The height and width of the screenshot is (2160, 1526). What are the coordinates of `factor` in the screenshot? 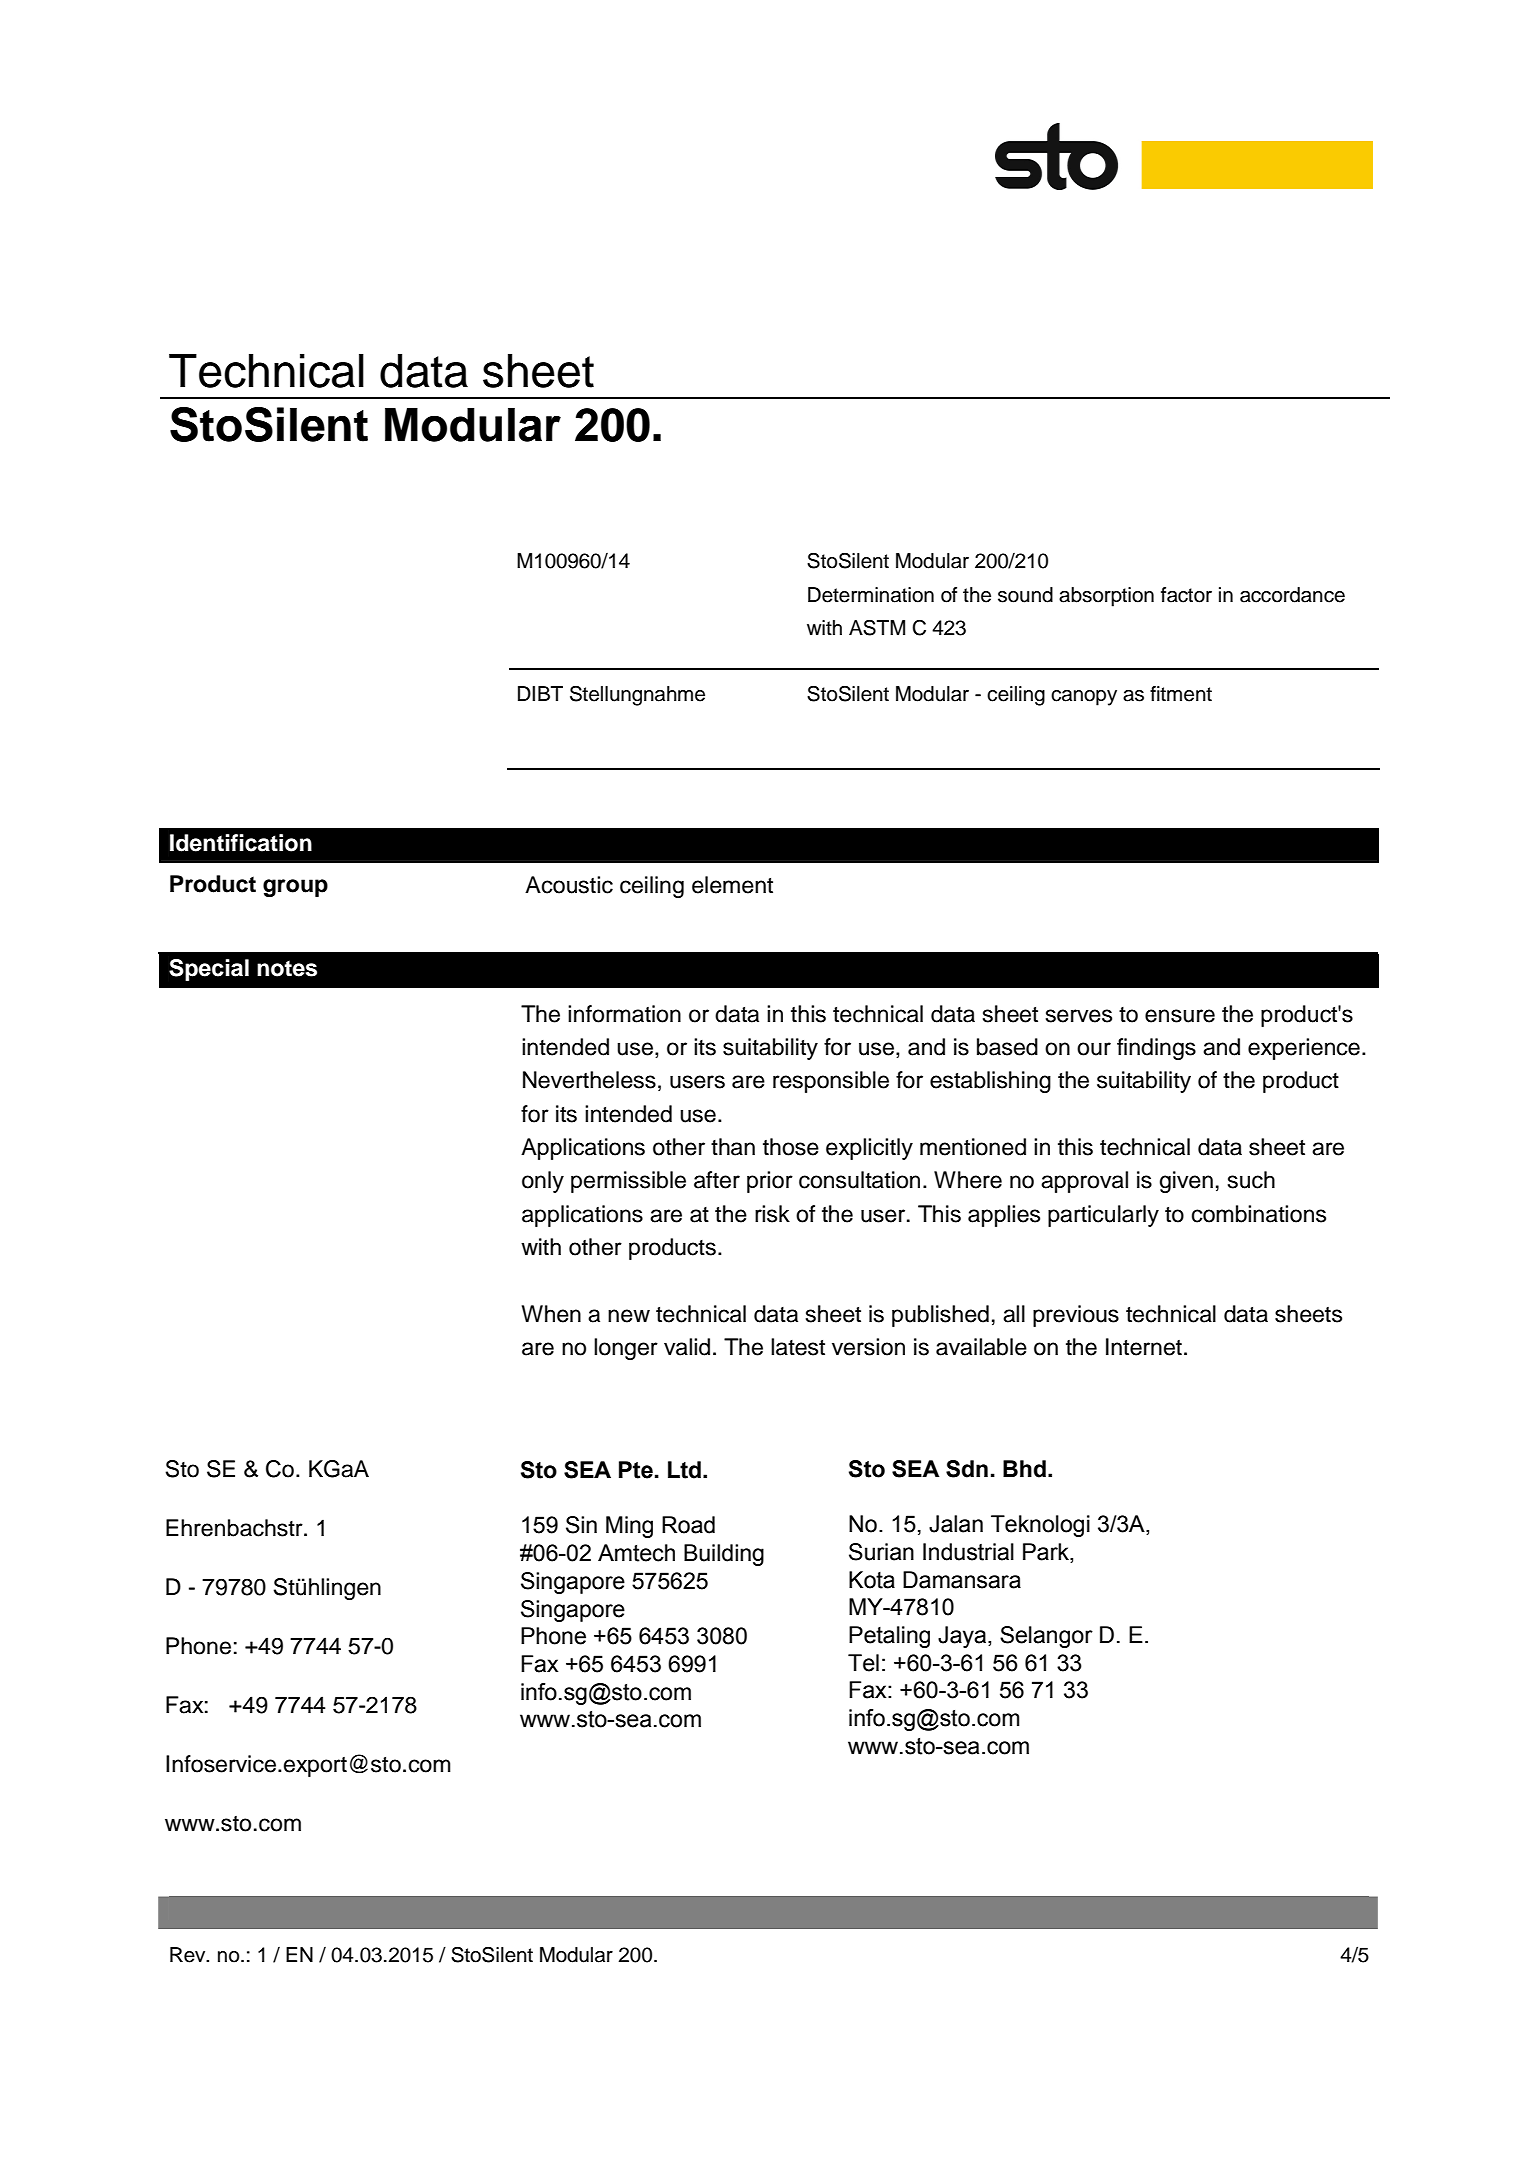 It's located at (1186, 595).
